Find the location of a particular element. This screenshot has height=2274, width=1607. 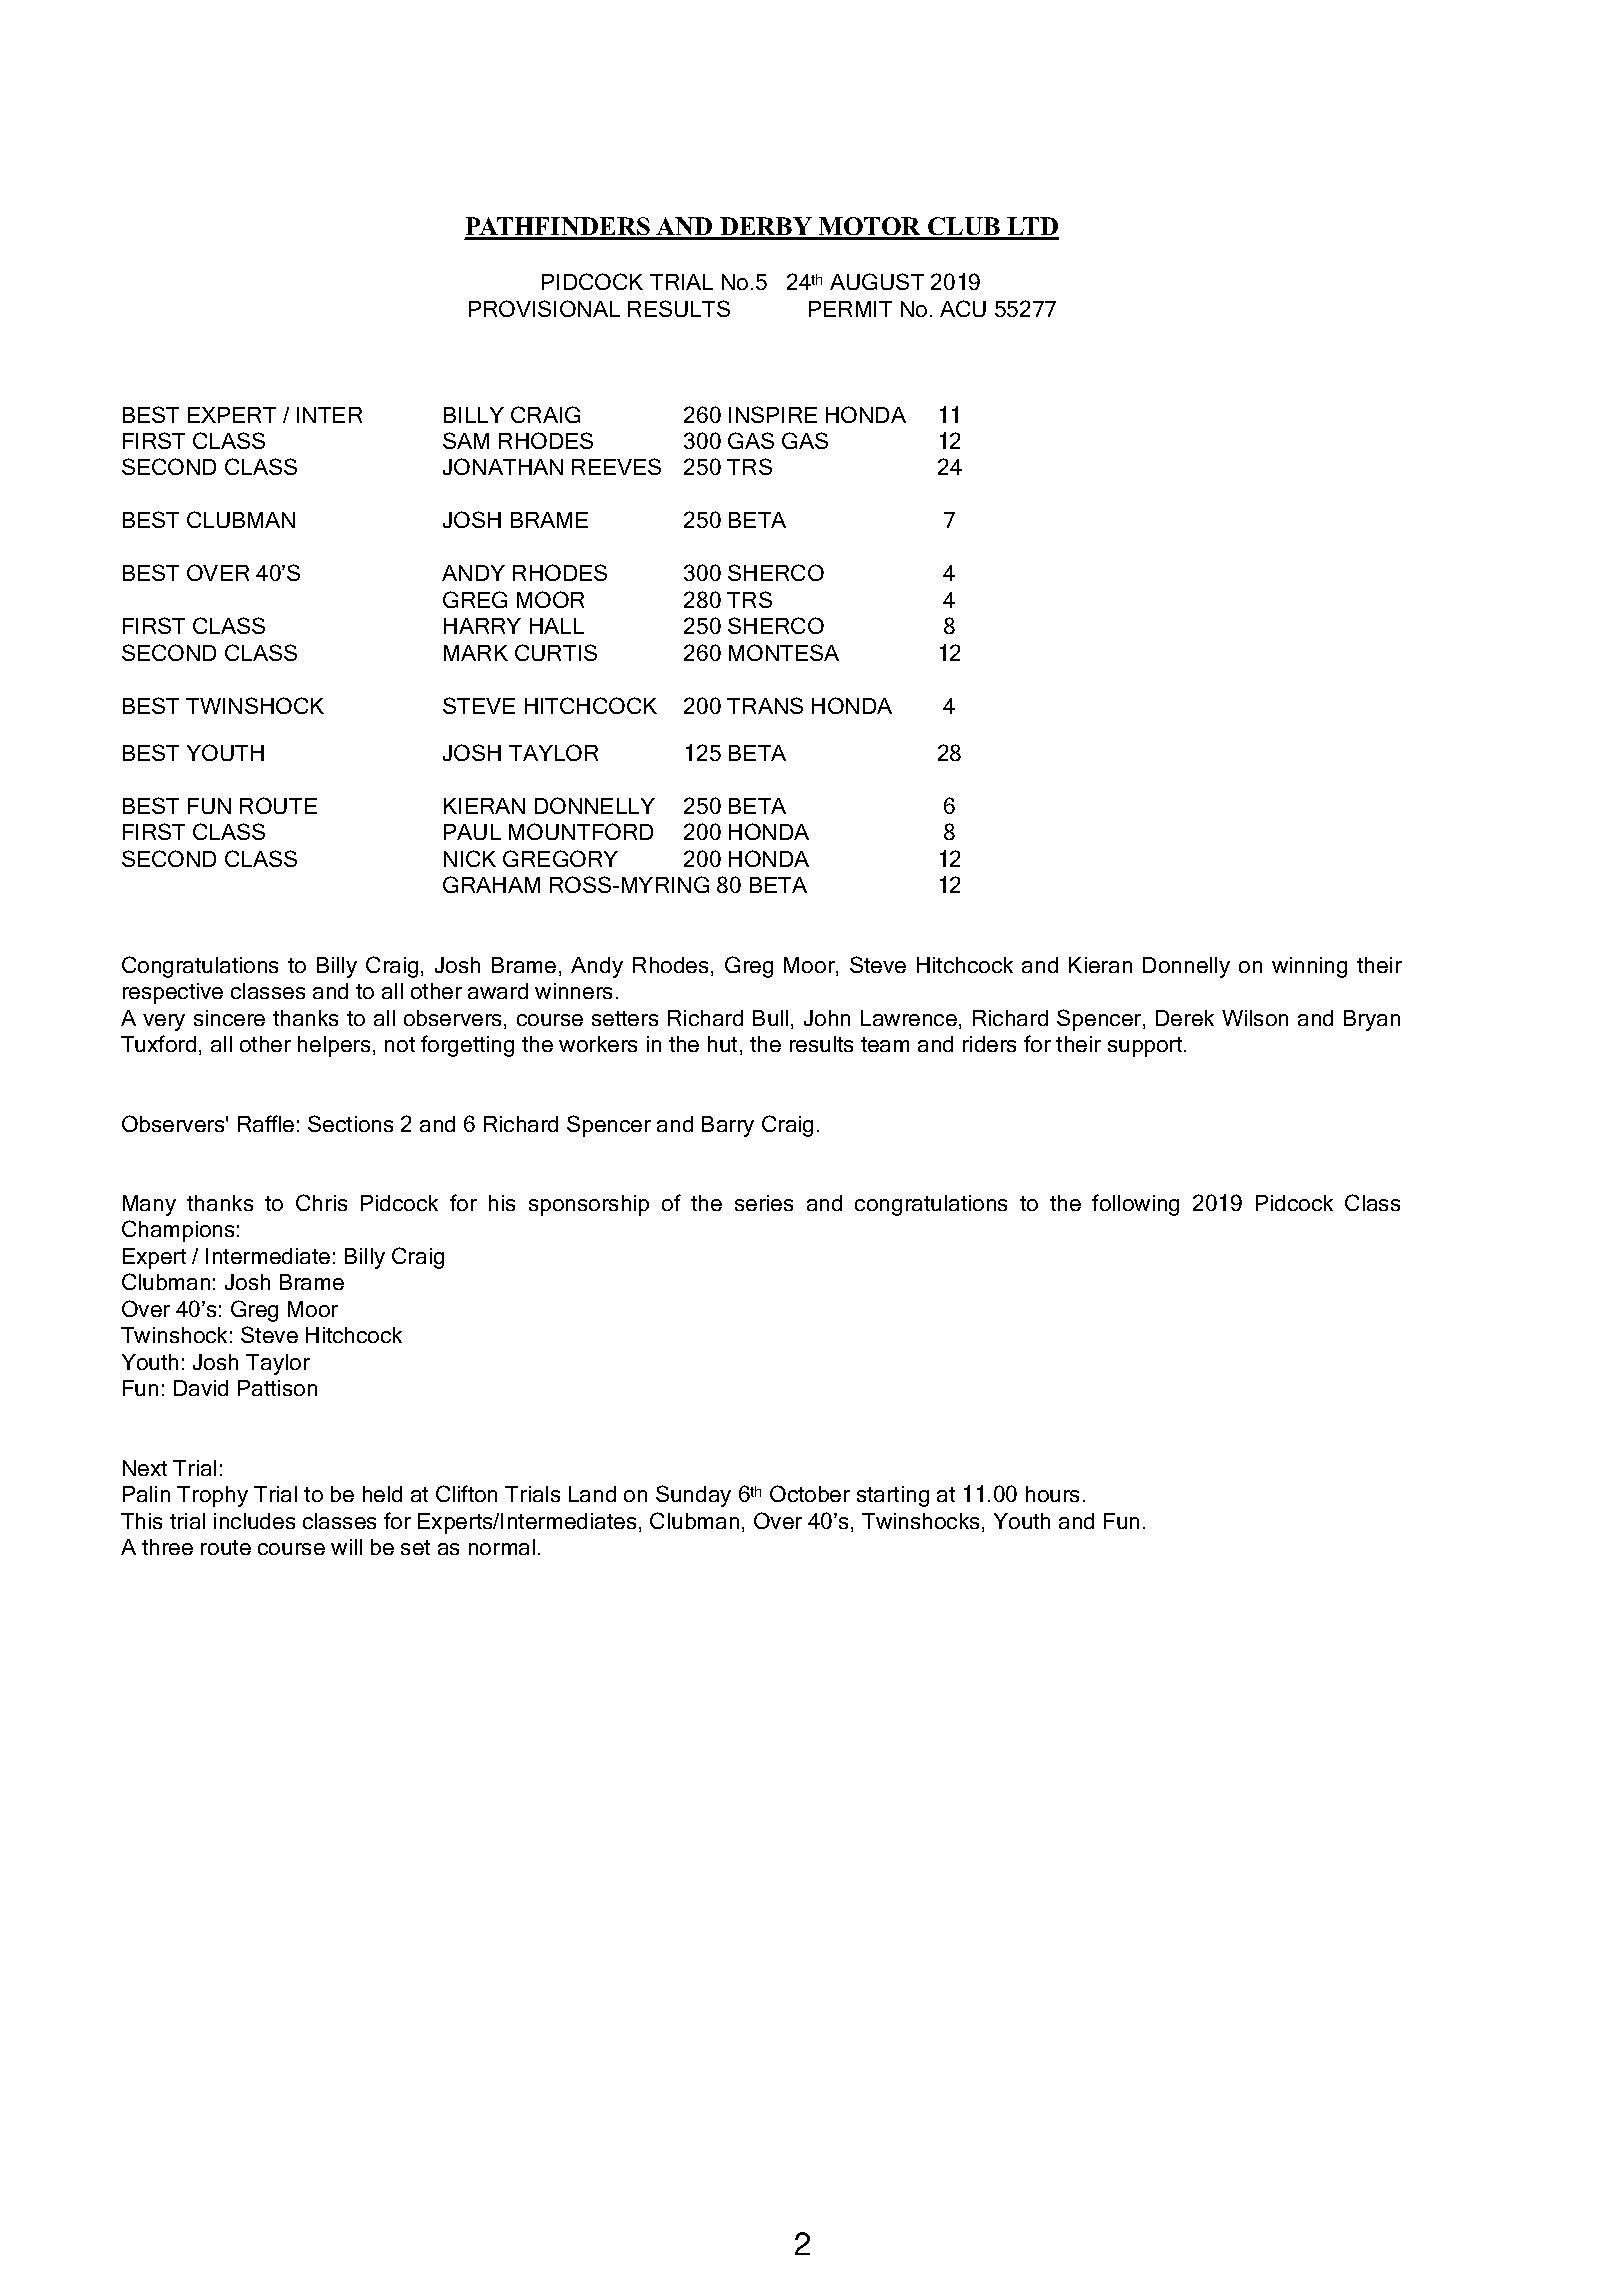

ACU is located at coordinates (963, 308).
